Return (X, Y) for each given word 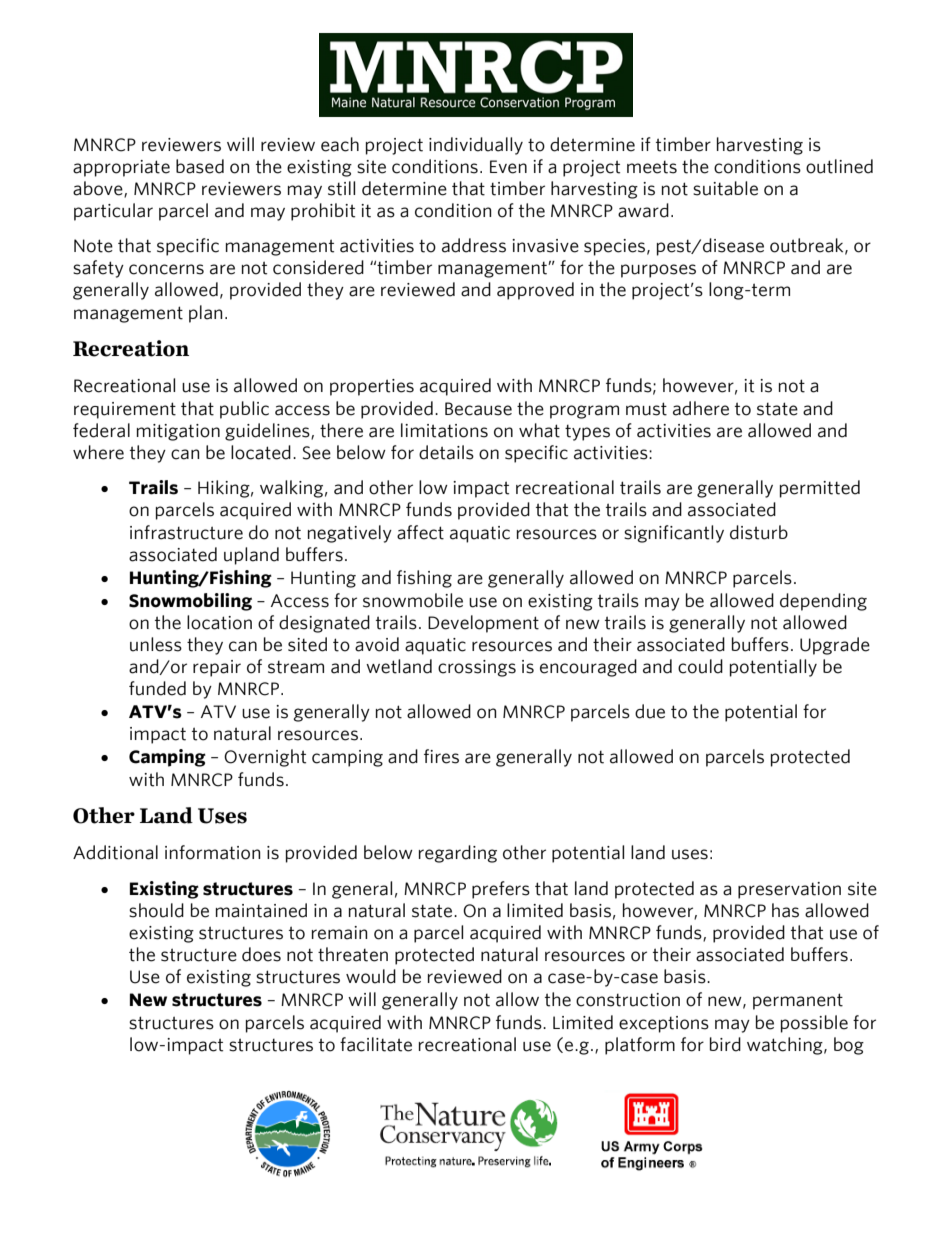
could (700, 666)
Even (508, 167)
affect (420, 532)
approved (535, 291)
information (212, 852)
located (261, 452)
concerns (166, 269)
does (261, 954)
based (200, 166)
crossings (477, 668)
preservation (789, 890)
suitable (725, 188)
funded (157, 688)
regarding (458, 854)
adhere (701, 408)
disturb (759, 532)
